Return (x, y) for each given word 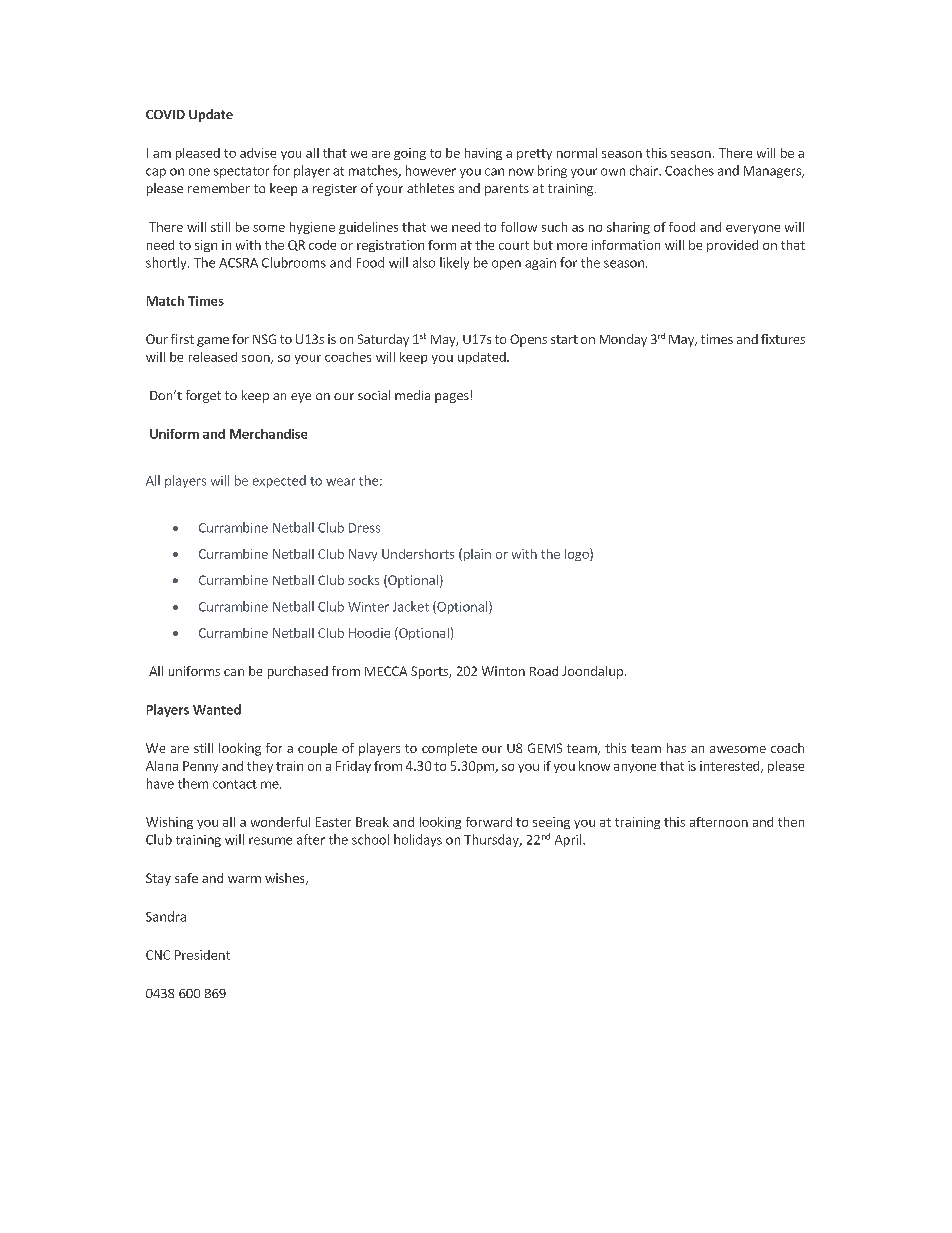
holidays (418, 840)
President (202, 955)
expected (279, 481)
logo (578, 554)
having (483, 154)
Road (544, 671)
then (791, 822)
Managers (773, 172)
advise (258, 153)
